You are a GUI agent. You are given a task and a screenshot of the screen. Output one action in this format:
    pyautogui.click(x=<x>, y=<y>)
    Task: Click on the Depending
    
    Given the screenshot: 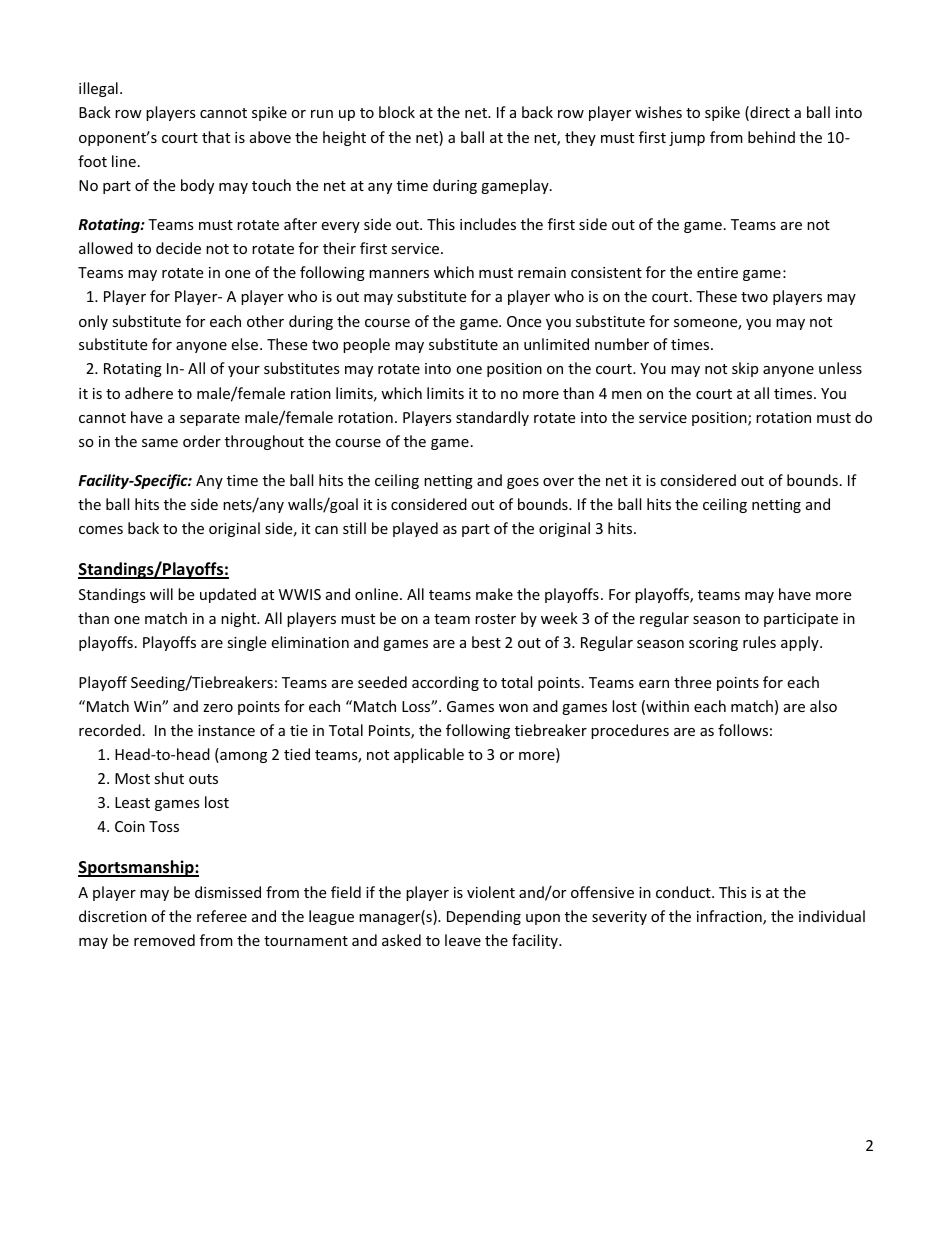 What is the action you would take?
    pyautogui.click(x=484, y=917)
